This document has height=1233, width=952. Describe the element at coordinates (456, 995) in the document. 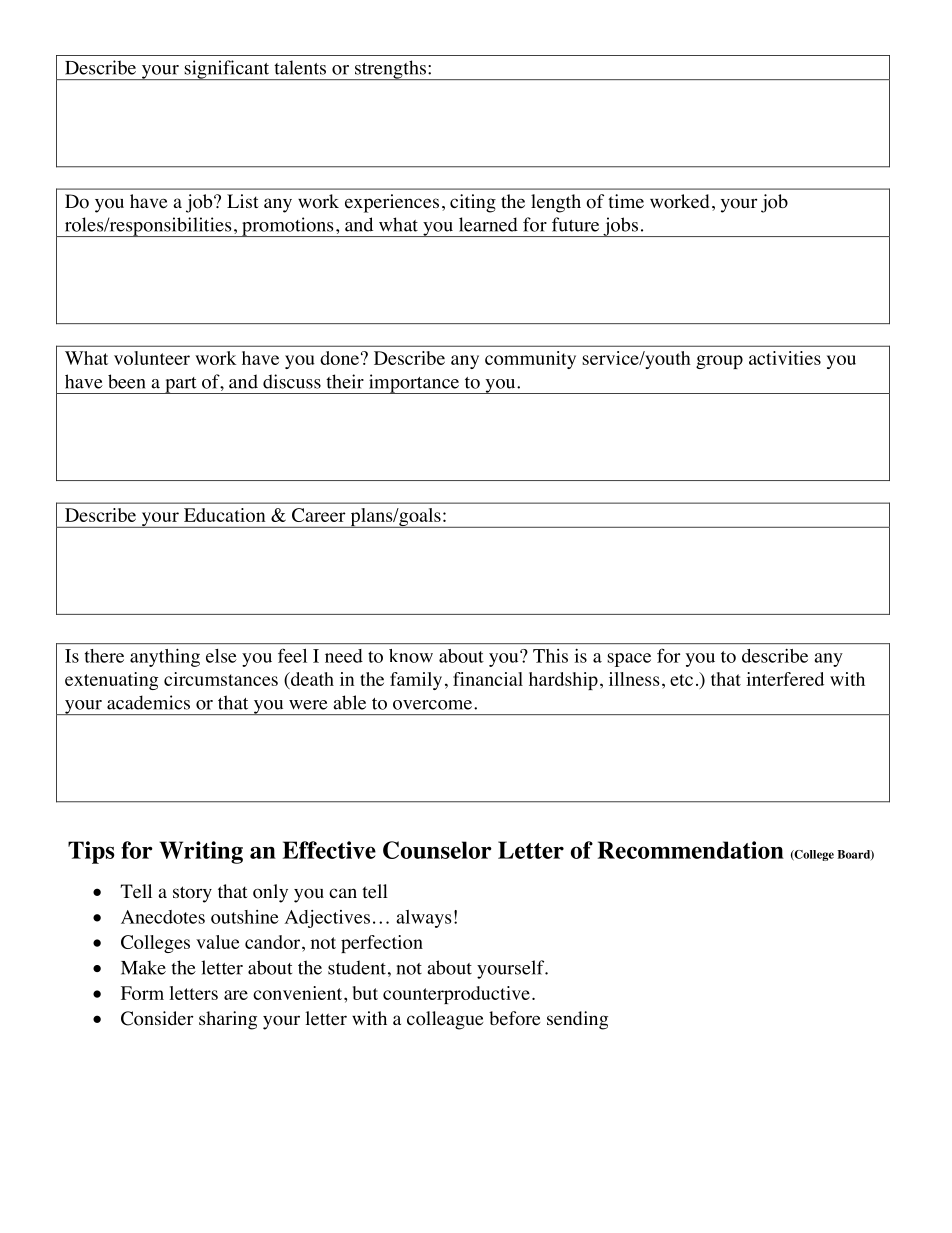

I see `counterproductive` at that location.
